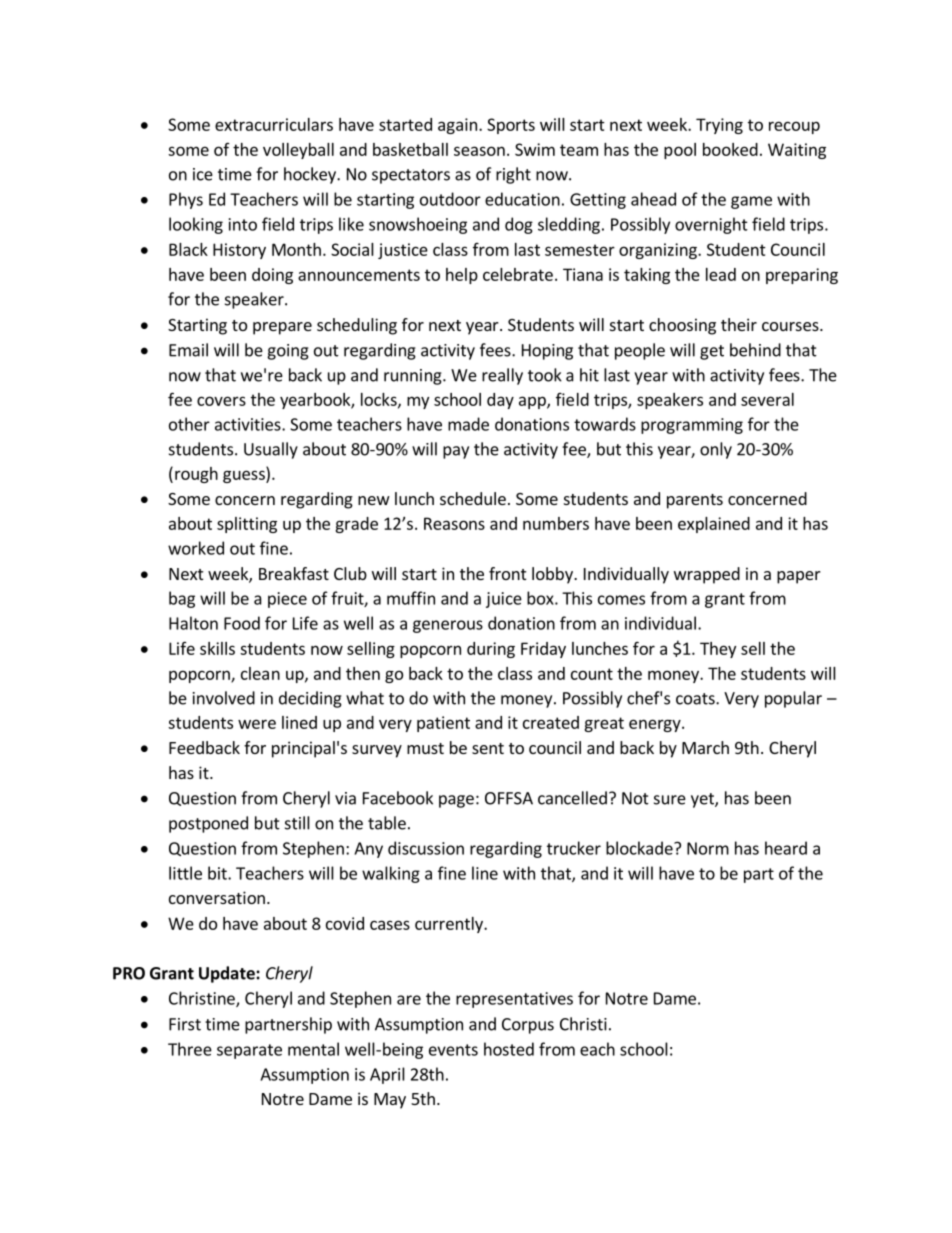 This page has width=952, height=1233. I want to click on were, so click(257, 724).
